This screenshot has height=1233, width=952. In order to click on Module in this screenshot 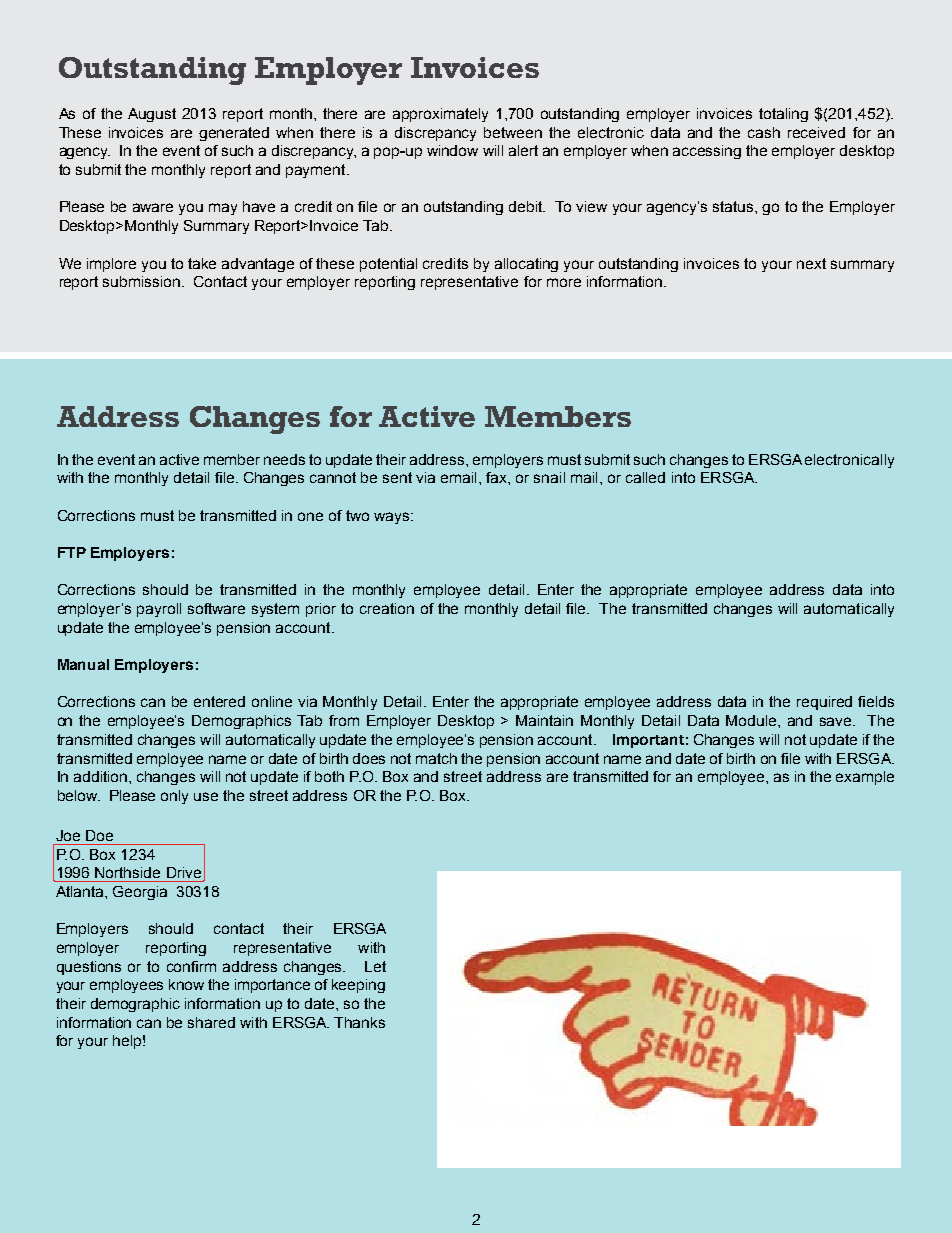, I will do `click(752, 720)`.
